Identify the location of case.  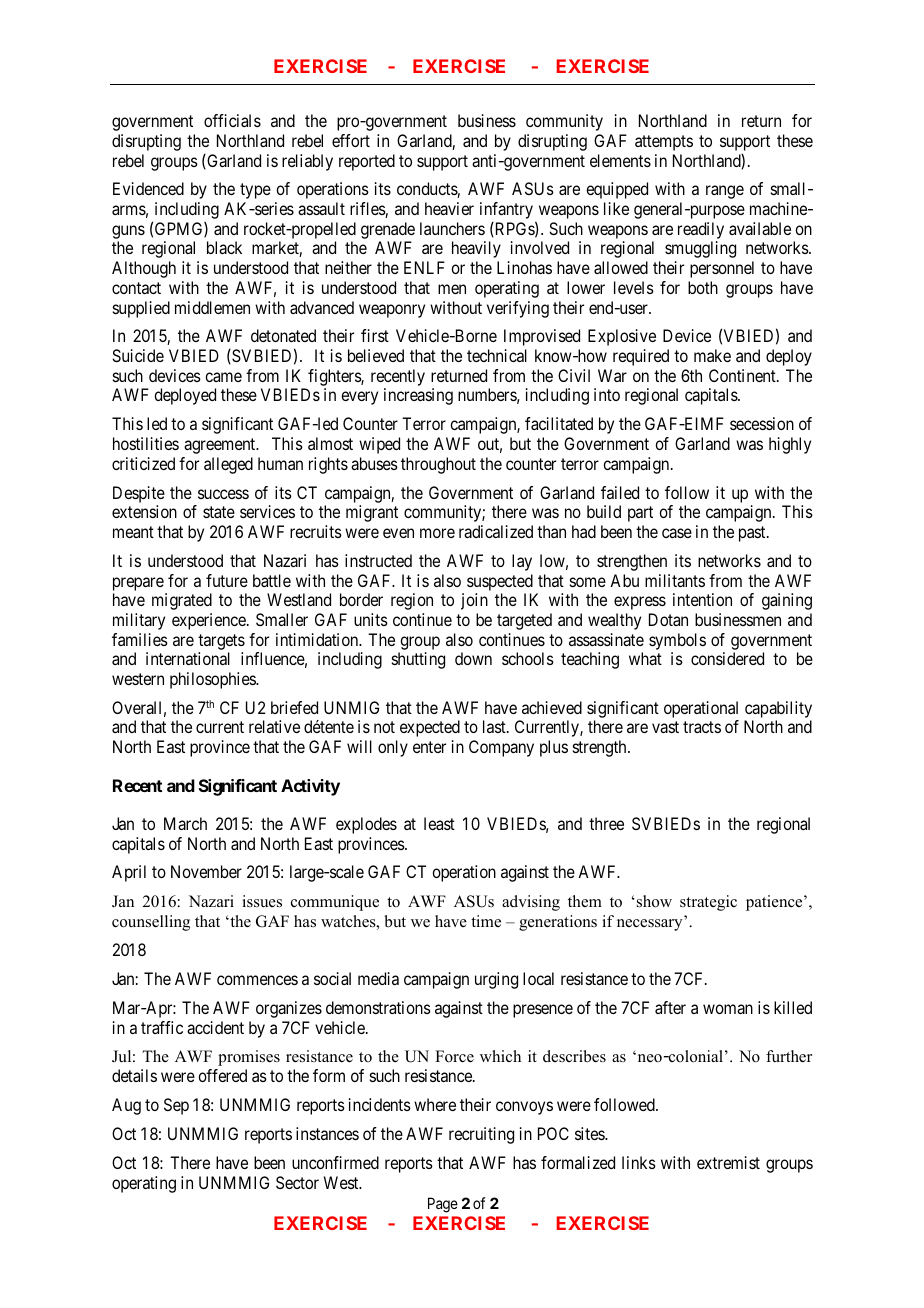
(677, 533).
